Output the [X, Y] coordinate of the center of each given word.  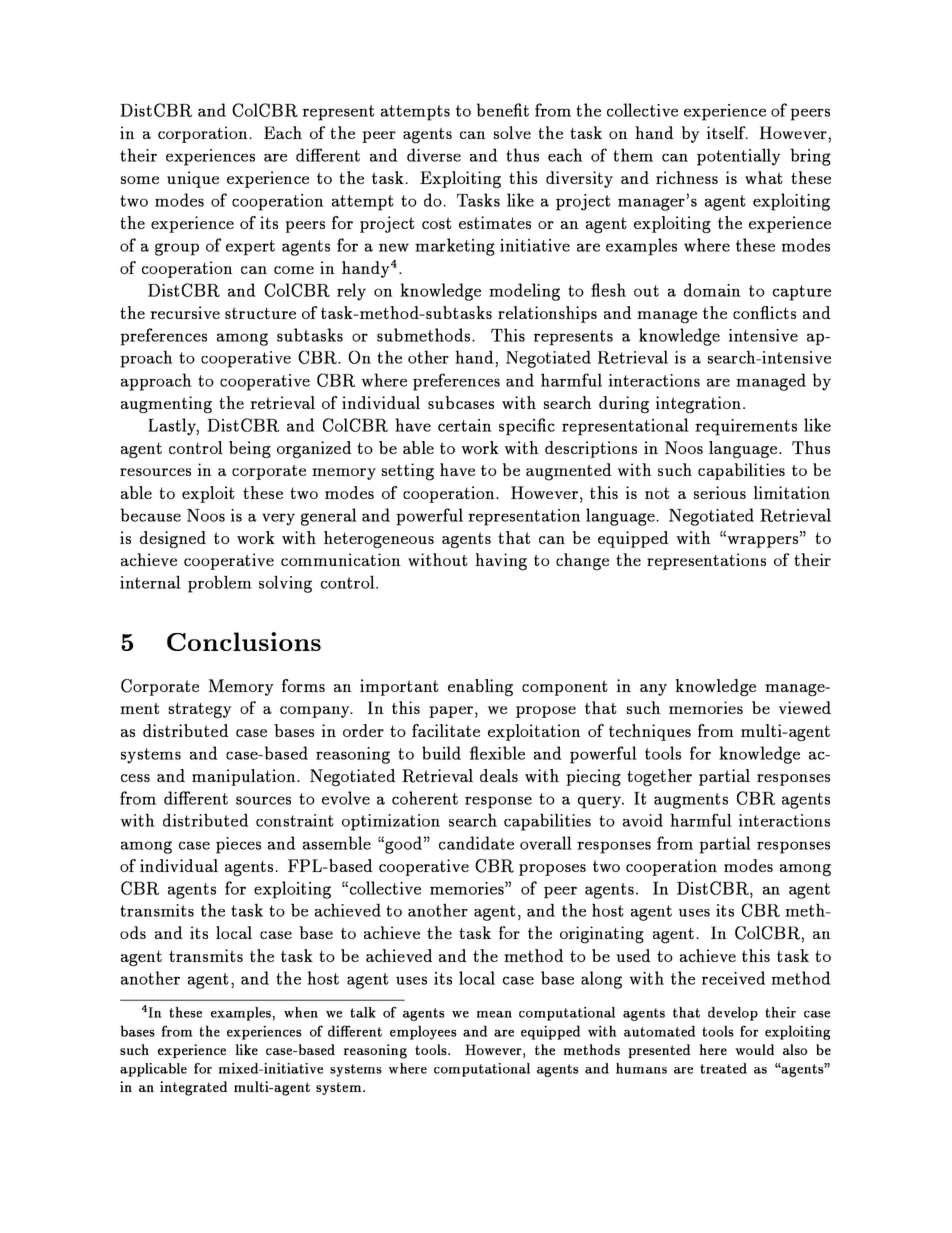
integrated [193, 1088]
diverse [434, 155]
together [659, 777]
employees [423, 1032]
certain [464, 425]
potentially [739, 157]
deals [499, 775]
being [250, 449]
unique [193, 179]
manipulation [245, 777]
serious [720, 492]
